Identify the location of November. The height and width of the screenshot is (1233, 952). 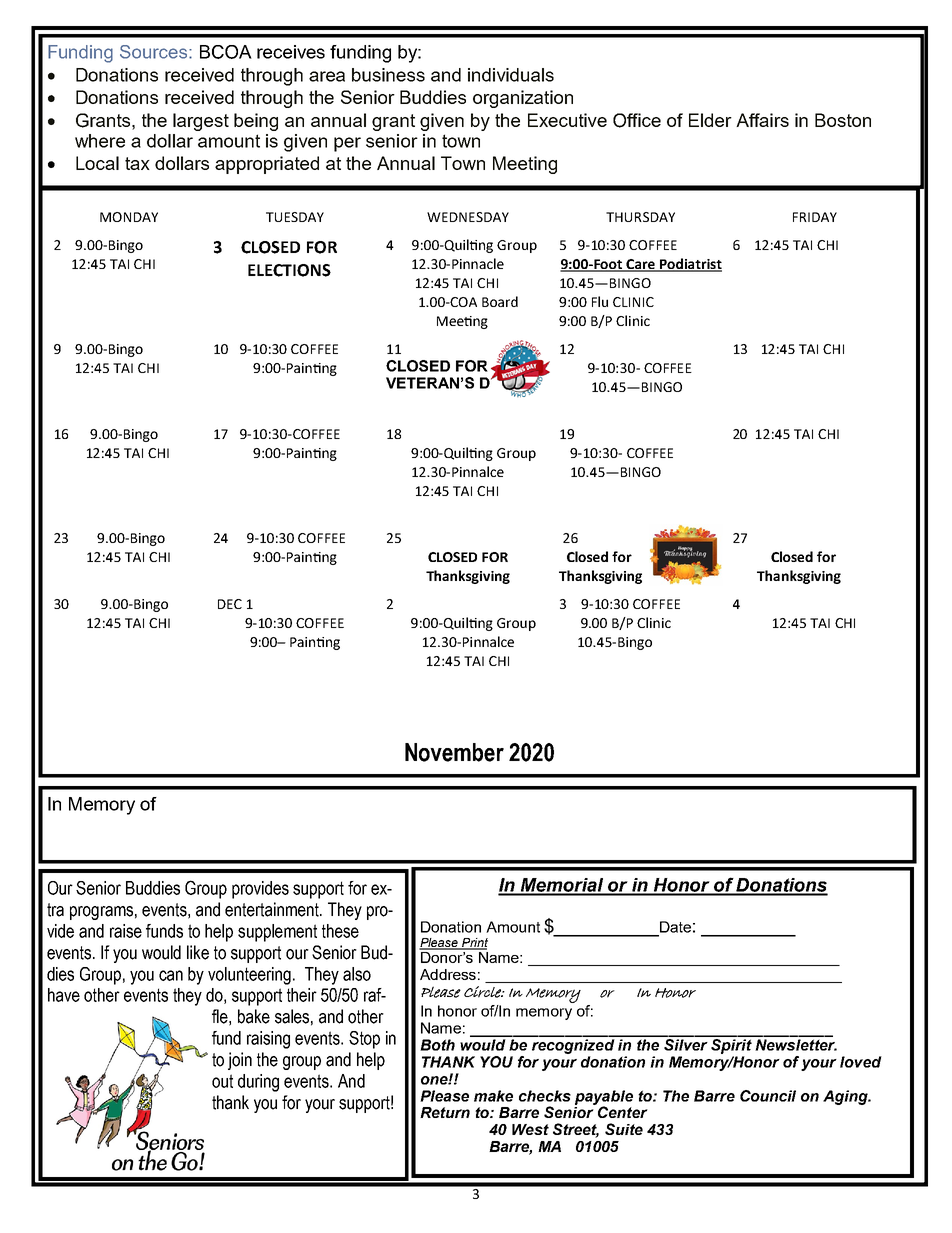
(454, 752).
